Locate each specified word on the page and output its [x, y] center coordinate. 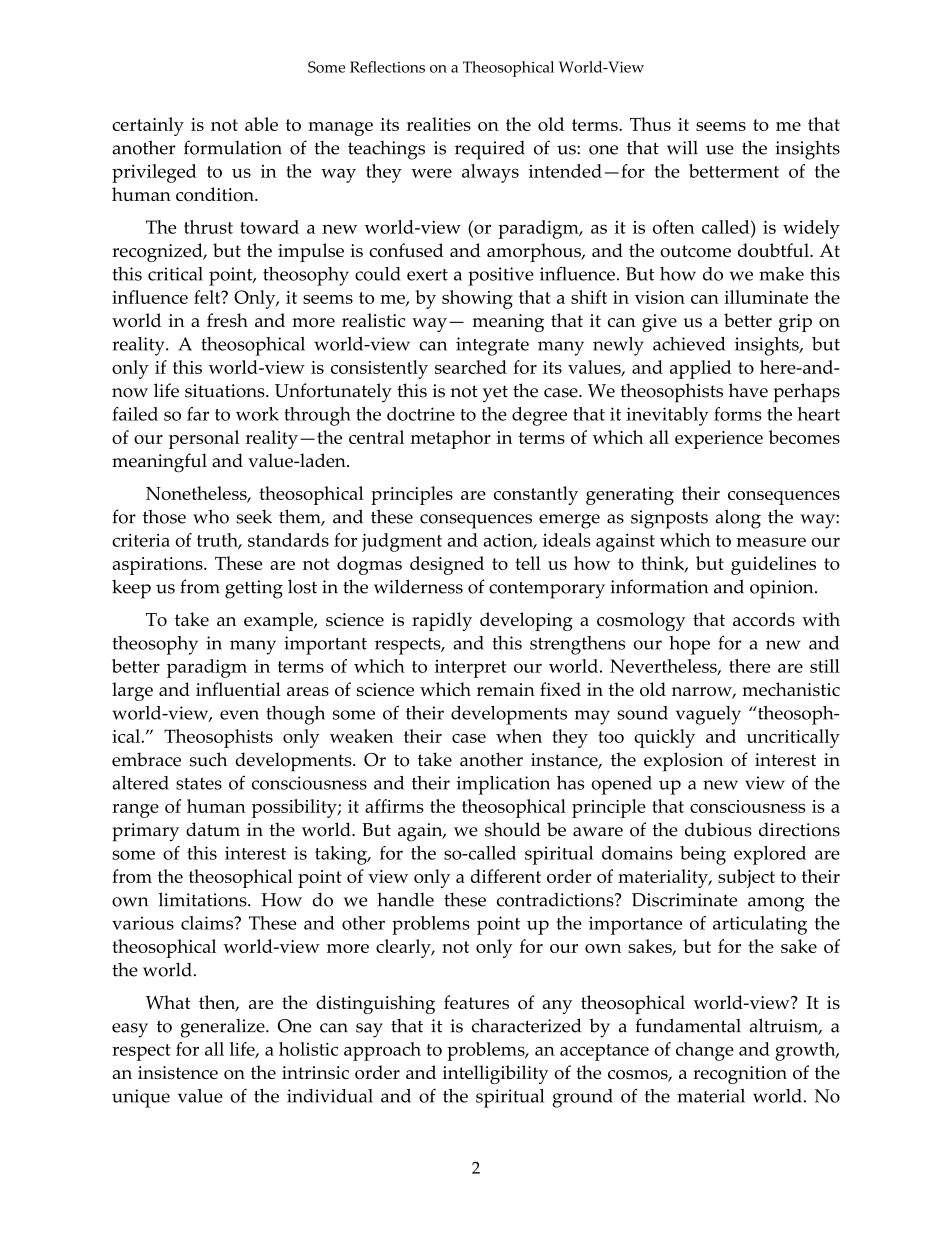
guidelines [773, 565]
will [682, 147]
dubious [718, 829]
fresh [227, 320]
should [513, 829]
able [261, 124]
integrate [492, 346]
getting [254, 589]
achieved [689, 344]
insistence [178, 1072]
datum [213, 829]
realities [439, 124]
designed [447, 565]
